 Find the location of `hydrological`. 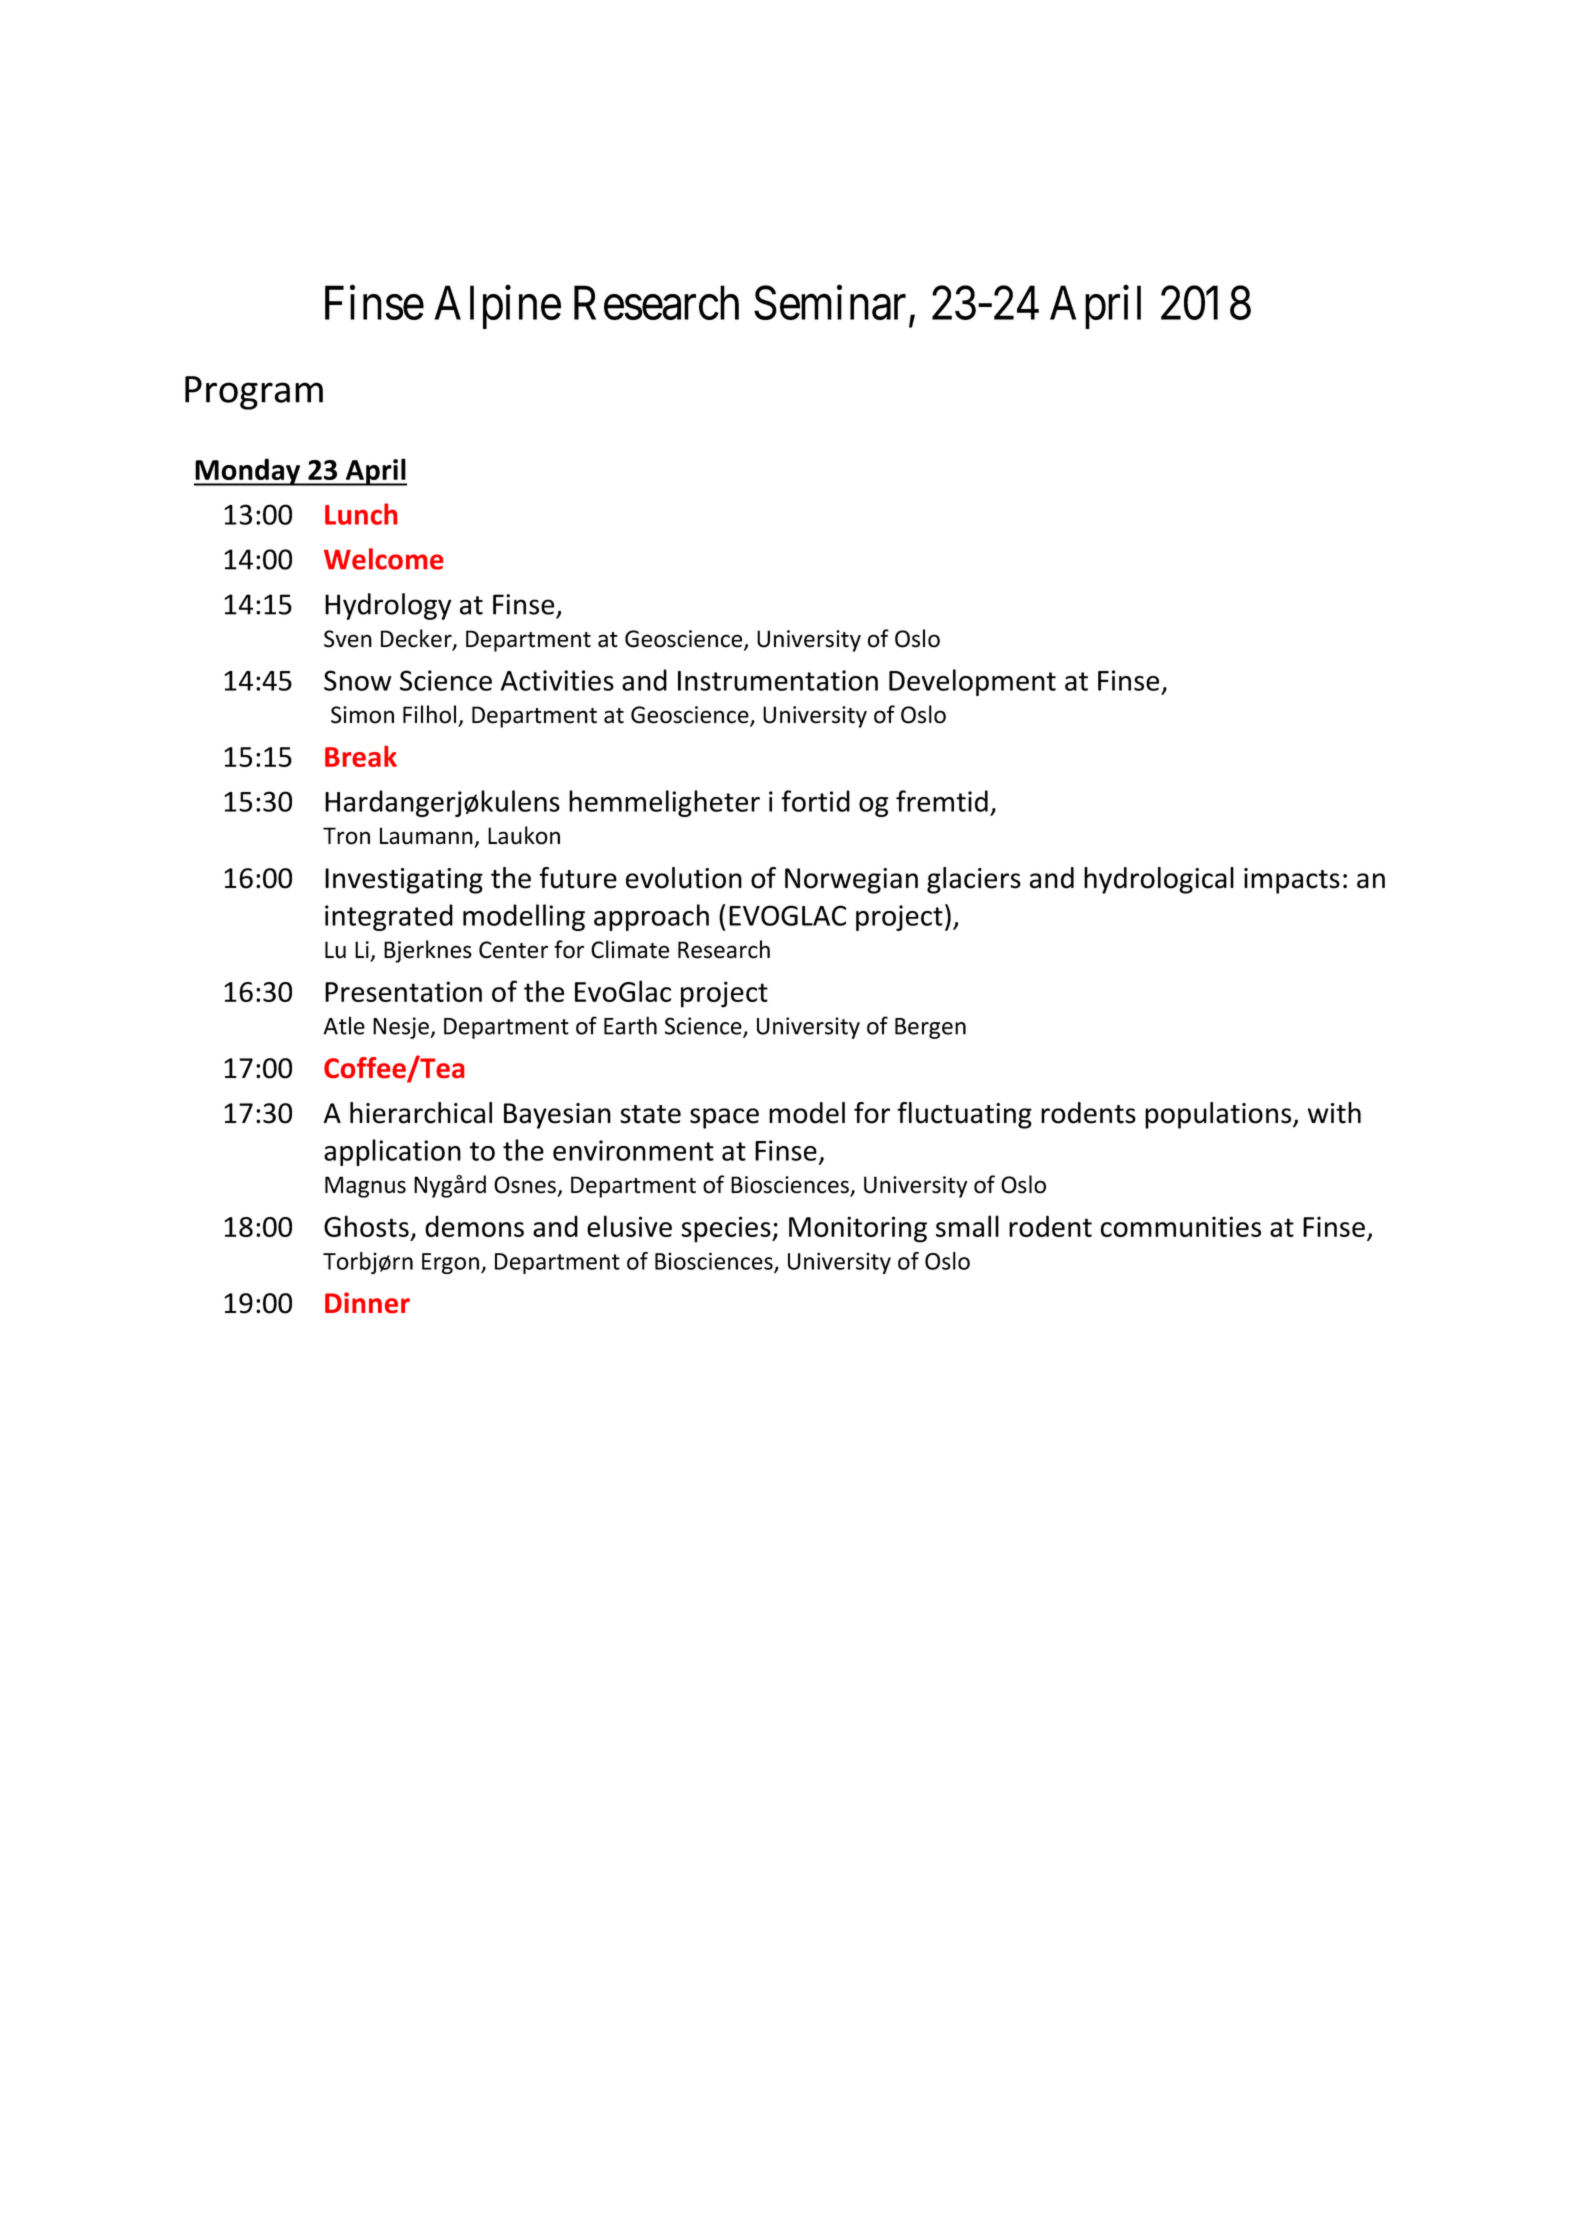

hydrological is located at coordinates (1159, 880).
